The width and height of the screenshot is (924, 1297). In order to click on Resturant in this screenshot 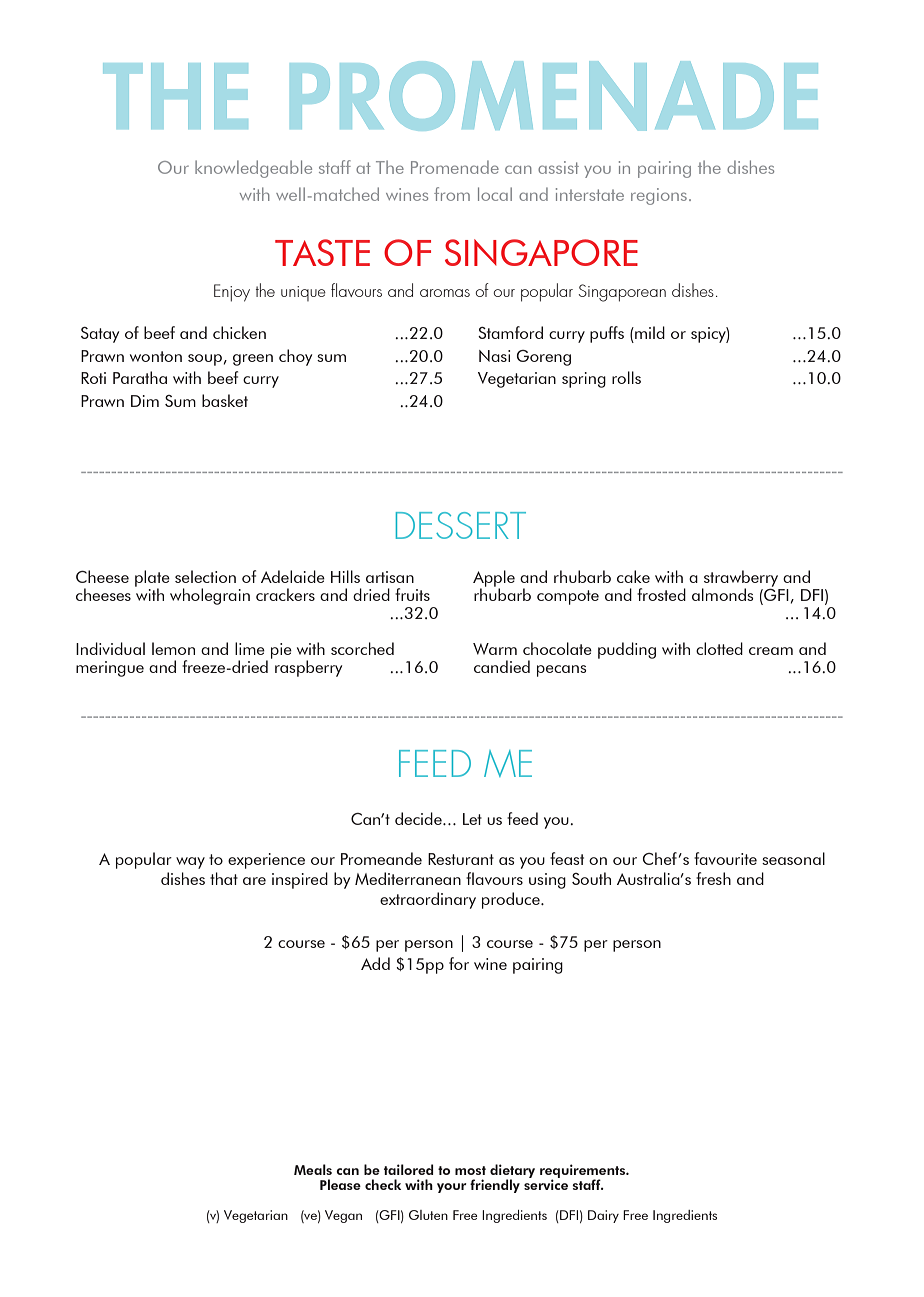, I will do `click(461, 859)`.
